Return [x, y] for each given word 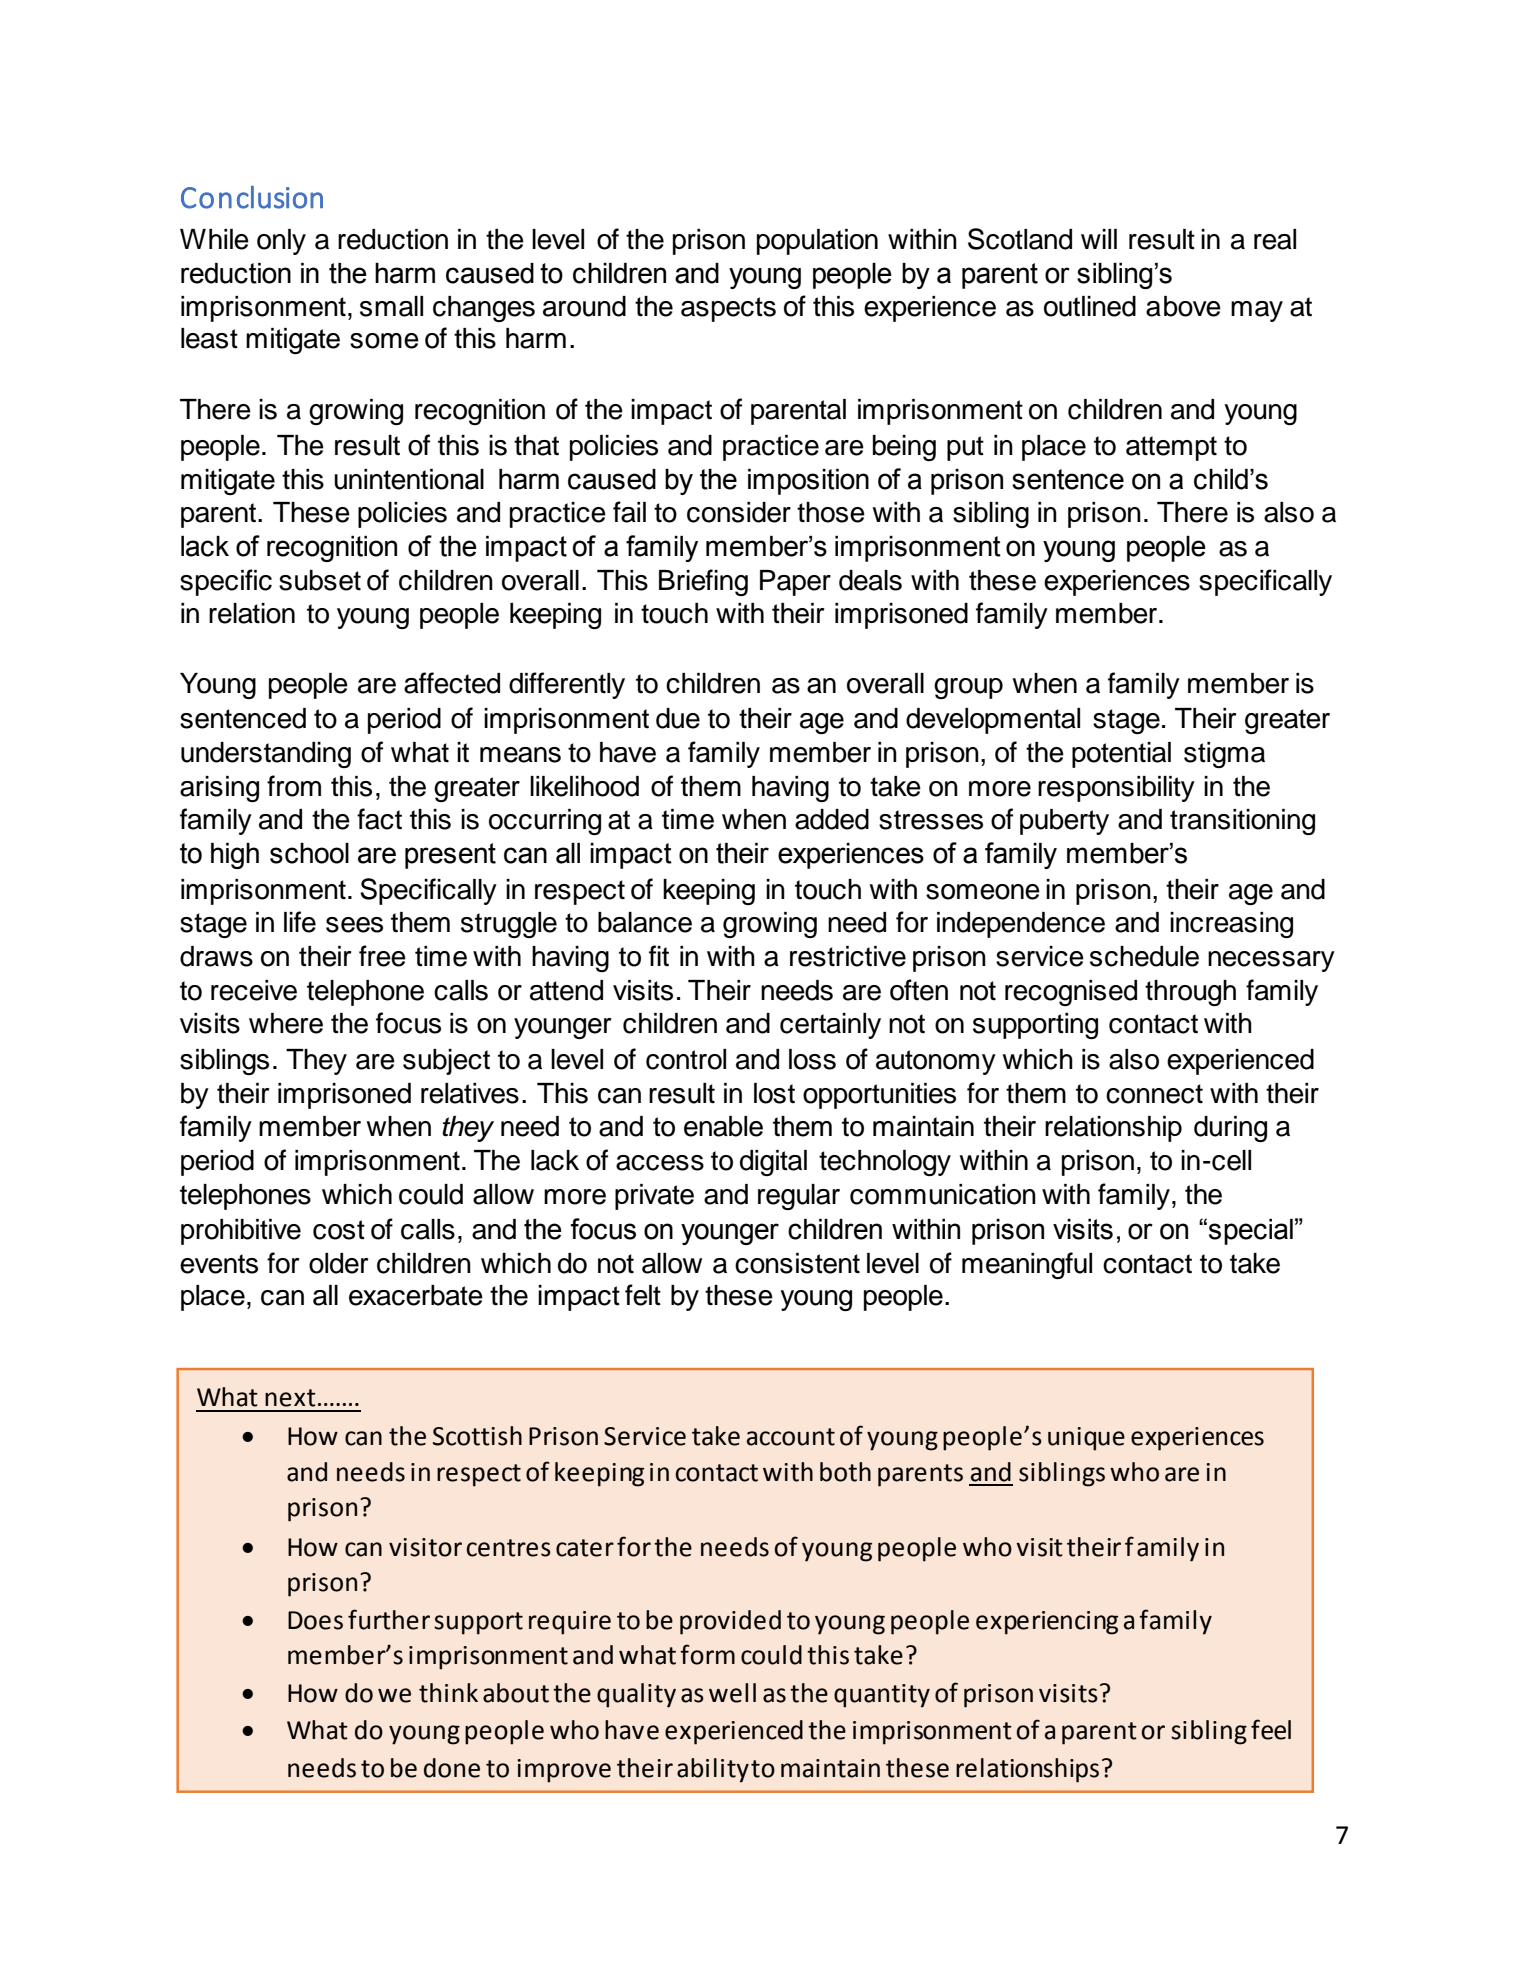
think [448, 1693]
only [281, 242]
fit [659, 956]
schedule [1144, 956]
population [817, 242]
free [382, 956]
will [1099, 239]
